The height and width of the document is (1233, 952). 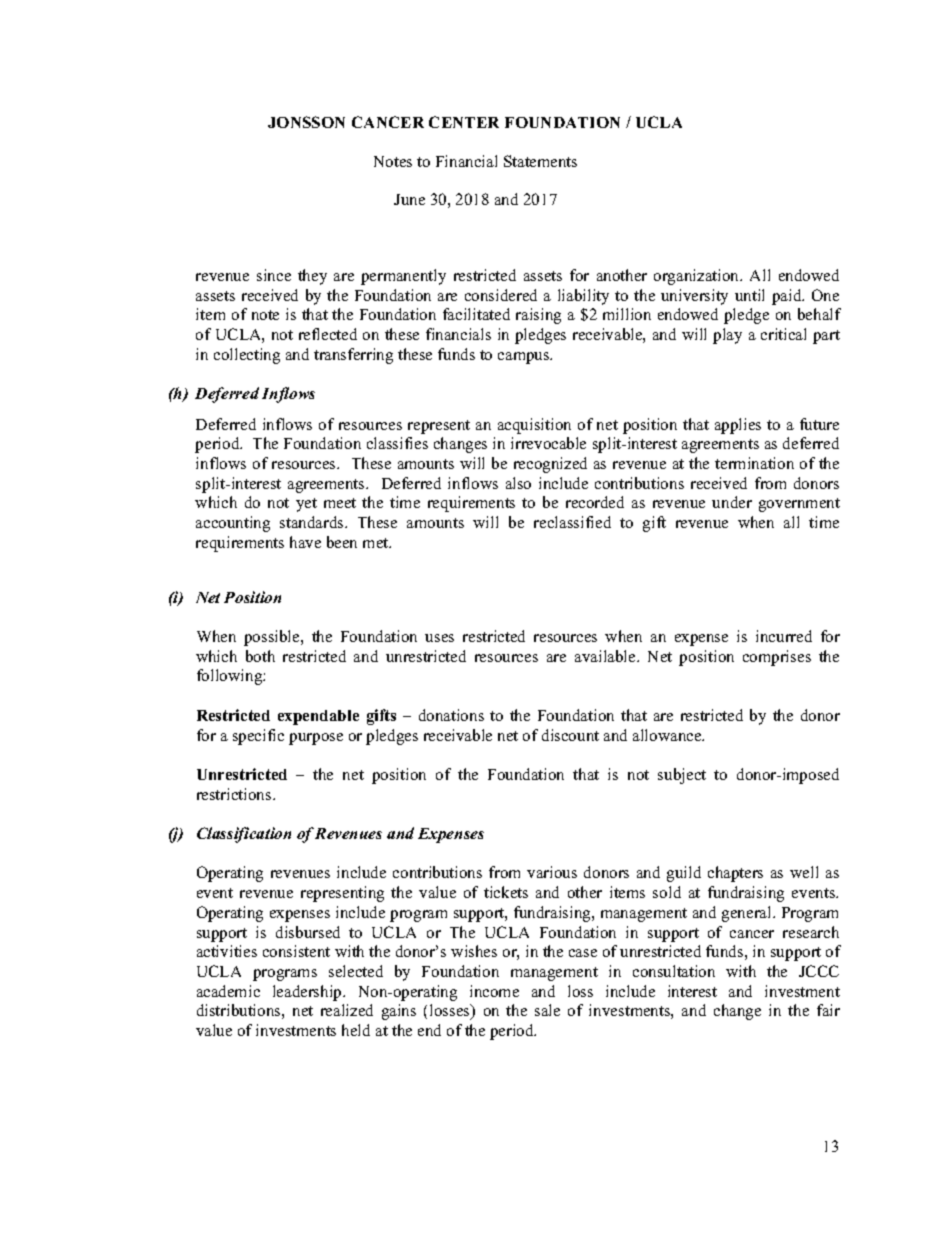 What do you see at coordinates (732, 502) in the document?
I see `under` at bounding box center [732, 502].
